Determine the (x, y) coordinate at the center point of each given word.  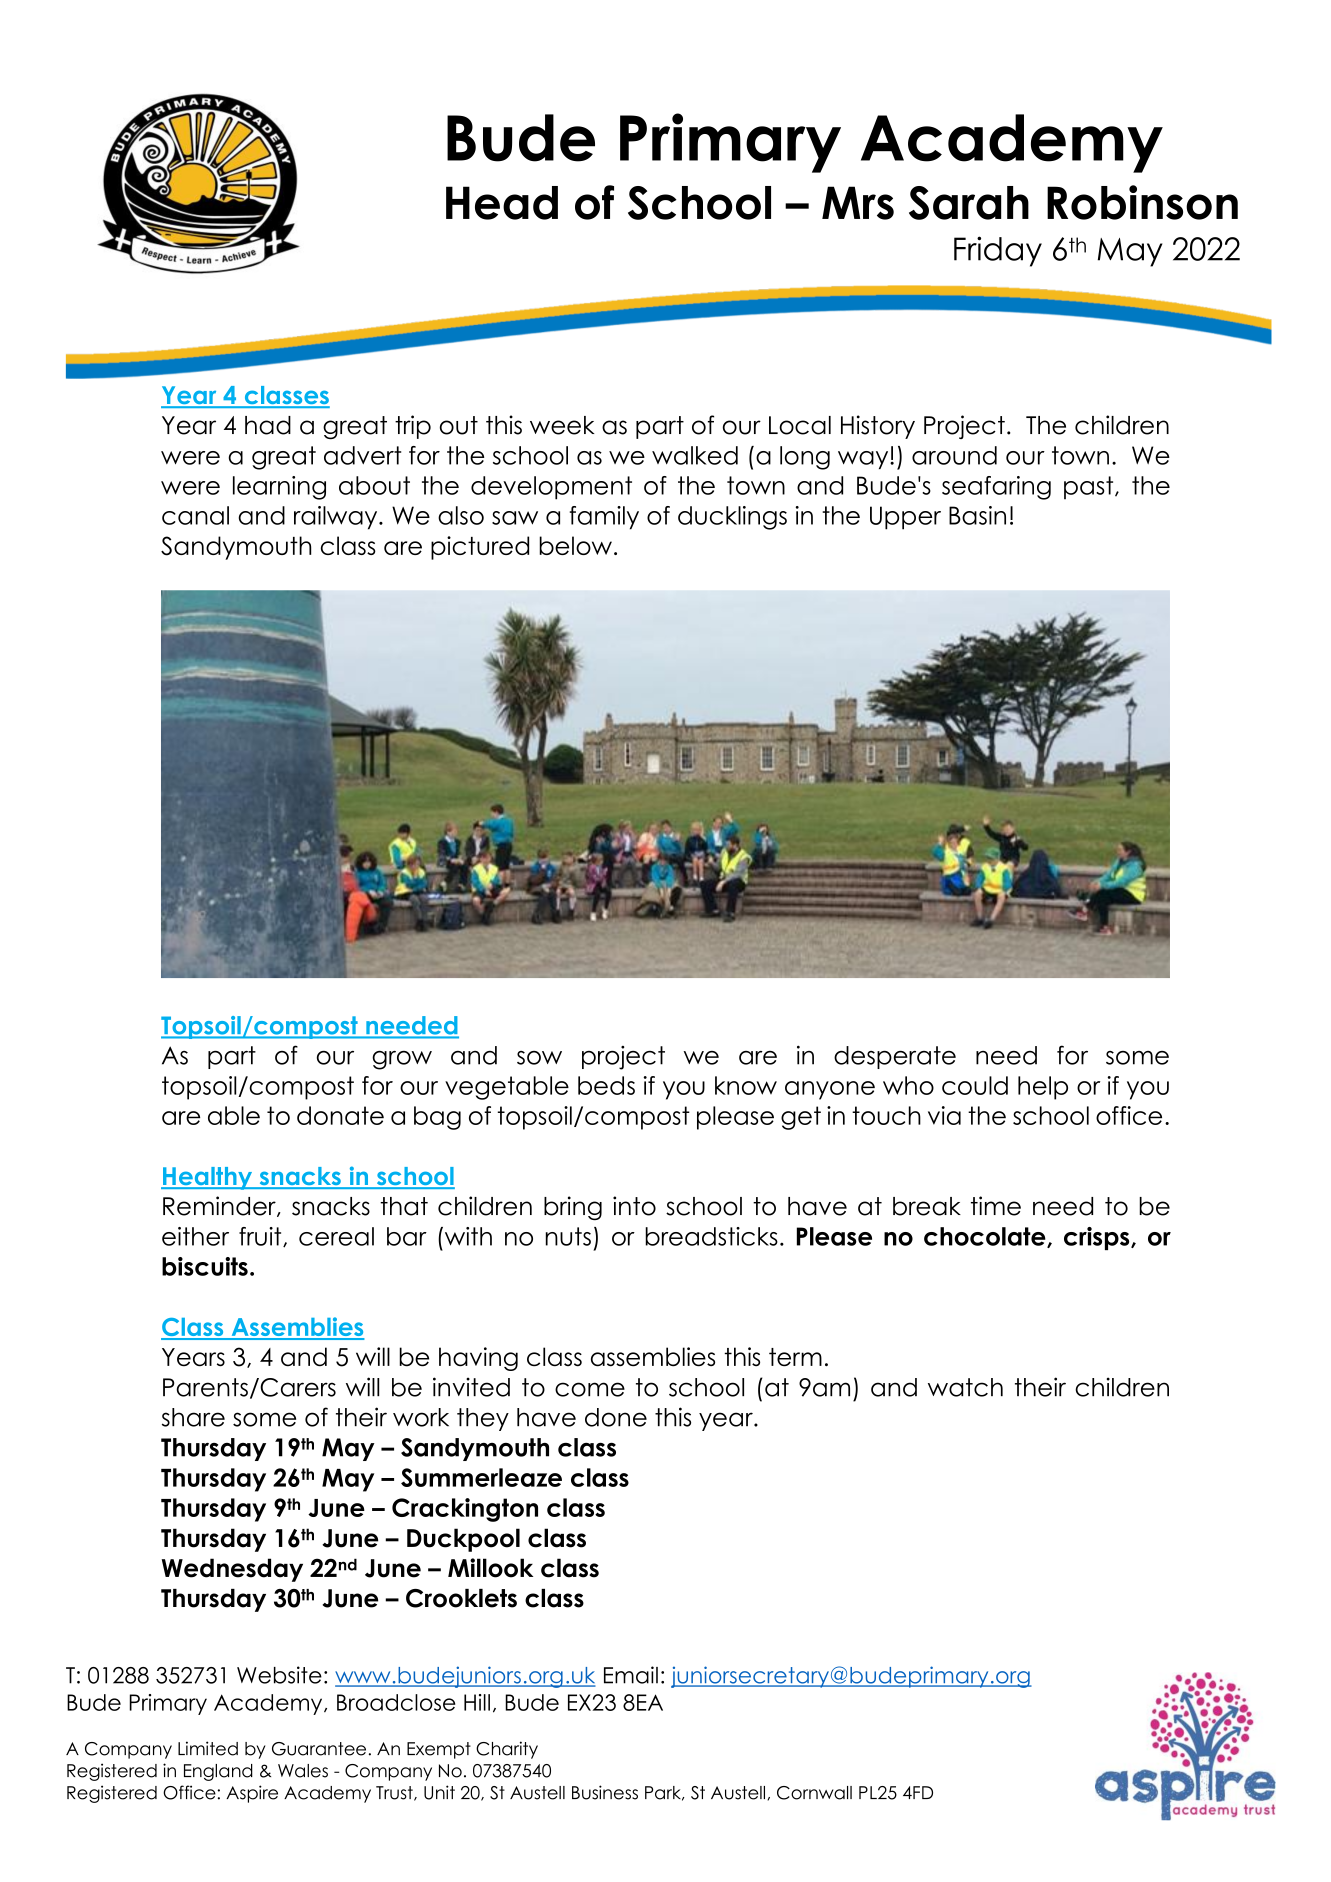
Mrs (858, 203)
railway (337, 518)
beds (606, 1085)
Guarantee (319, 1749)
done (616, 1417)
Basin (977, 515)
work (421, 1417)
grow (402, 1060)
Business (605, 1792)
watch (965, 1387)
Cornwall (814, 1793)
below (575, 545)
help (1043, 1088)
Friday (998, 251)
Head (502, 203)
